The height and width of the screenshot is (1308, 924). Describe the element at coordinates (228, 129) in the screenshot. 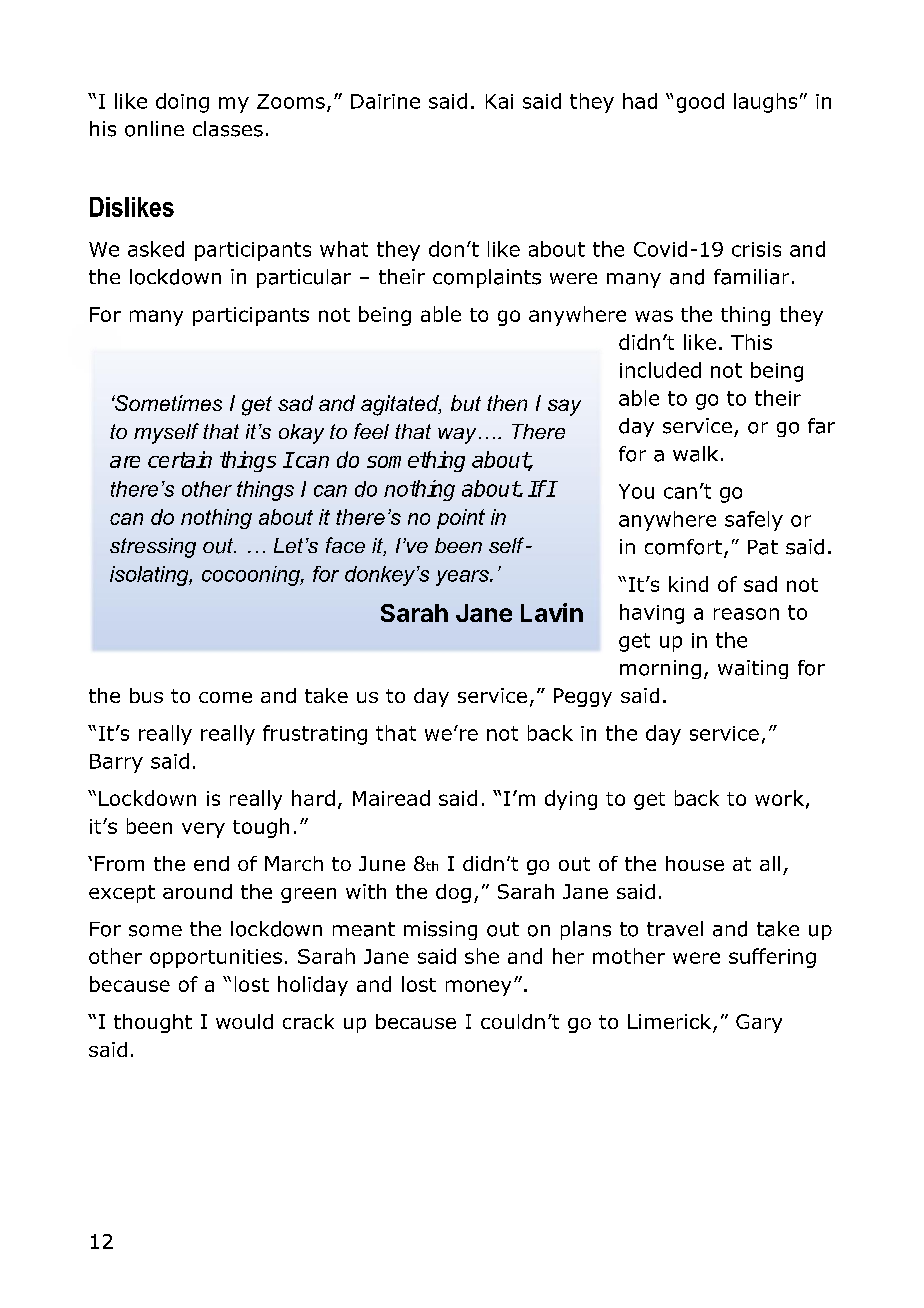

I see `classes` at that location.
